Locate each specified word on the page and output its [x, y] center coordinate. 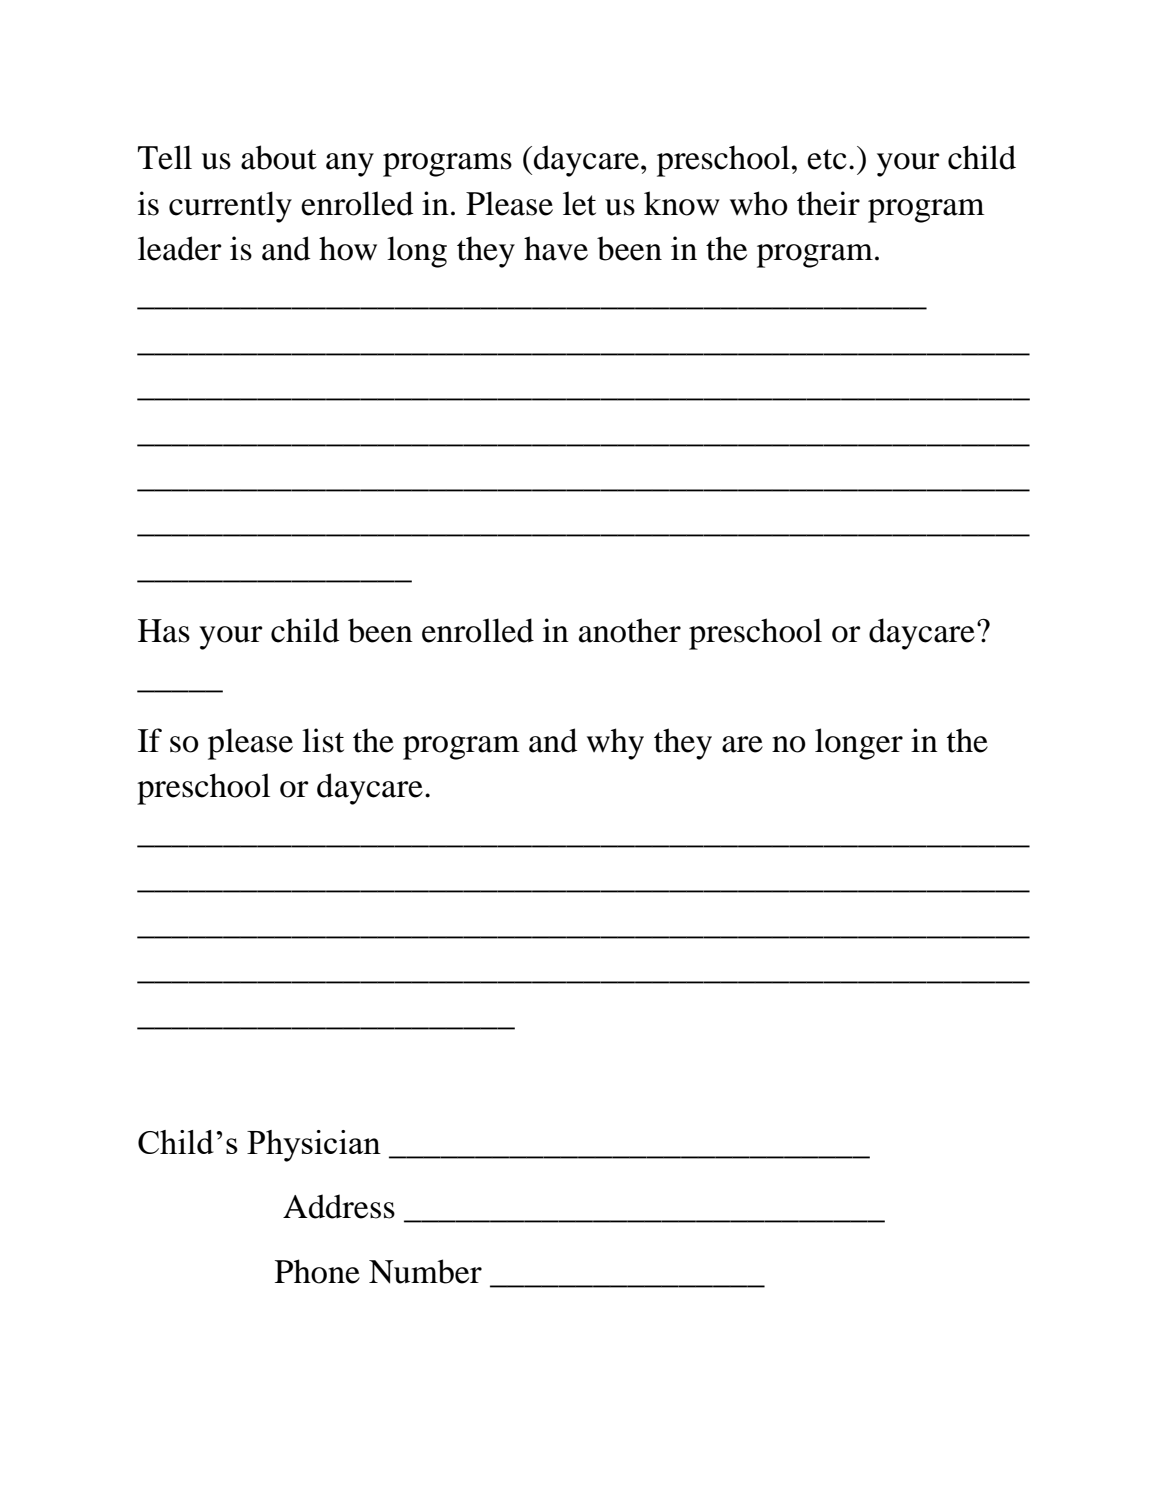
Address [339, 1206]
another [630, 630]
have [556, 248]
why [615, 744]
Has [164, 631]
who [759, 203]
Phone [317, 1271]
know [682, 203]
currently [230, 207]
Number [425, 1271]
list [323, 740]
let [579, 203]
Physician [314, 1146]
